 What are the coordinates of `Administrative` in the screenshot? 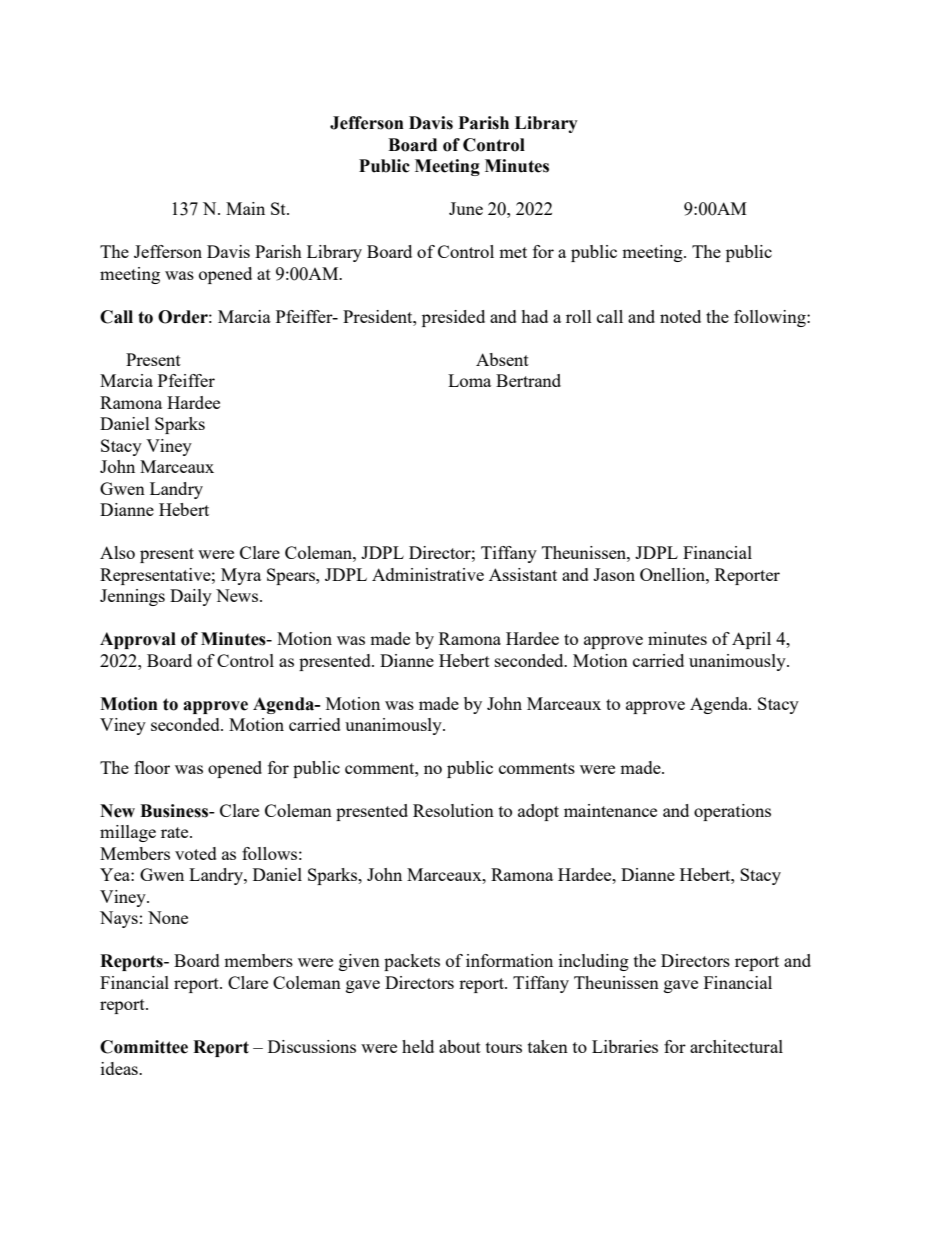 It's located at (428, 574).
